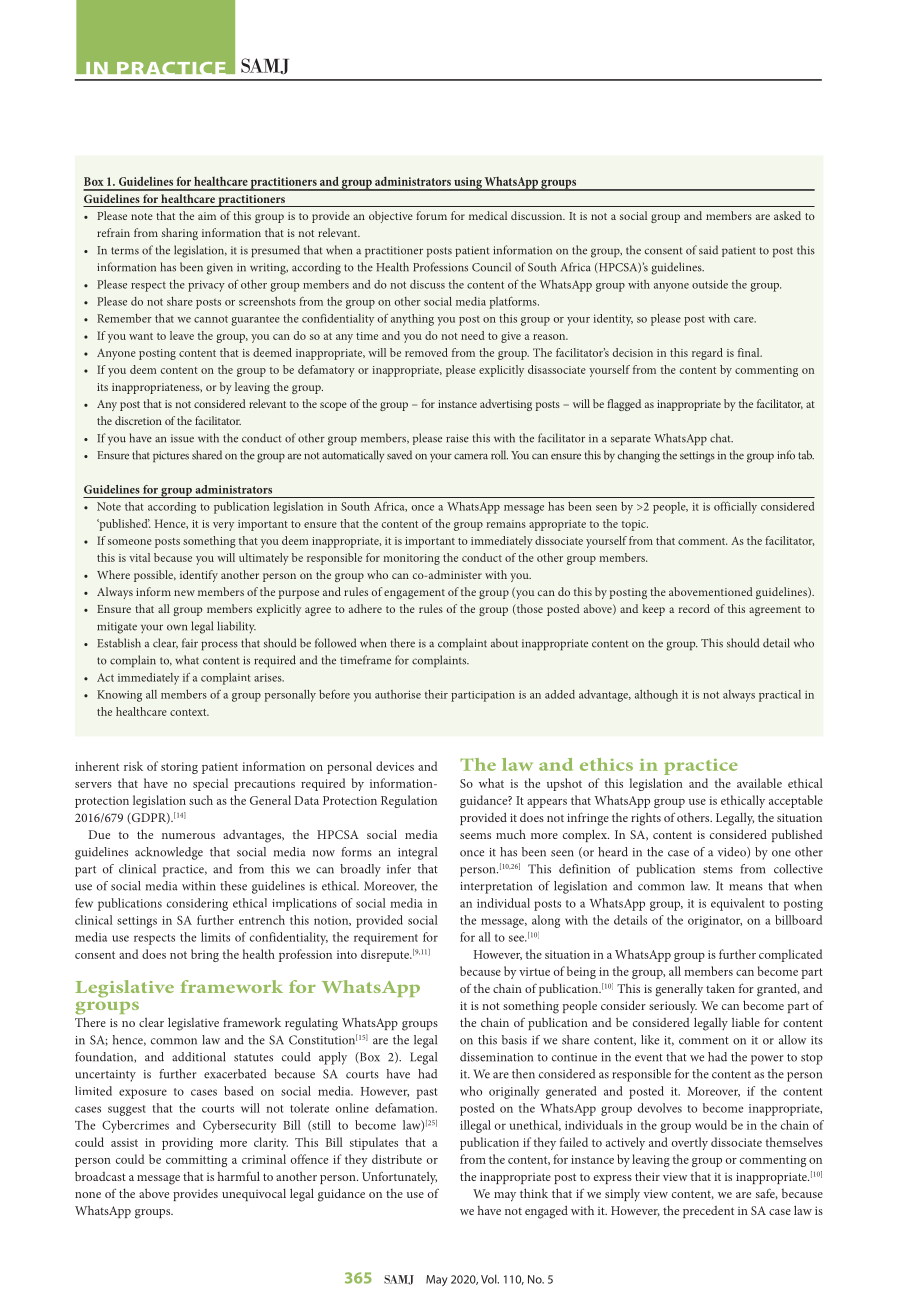 The width and height of the screenshot is (924, 1308). What do you see at coordinates (735, 508) in the screenshot?
I see `officially` at bounding box center [735, 508].
